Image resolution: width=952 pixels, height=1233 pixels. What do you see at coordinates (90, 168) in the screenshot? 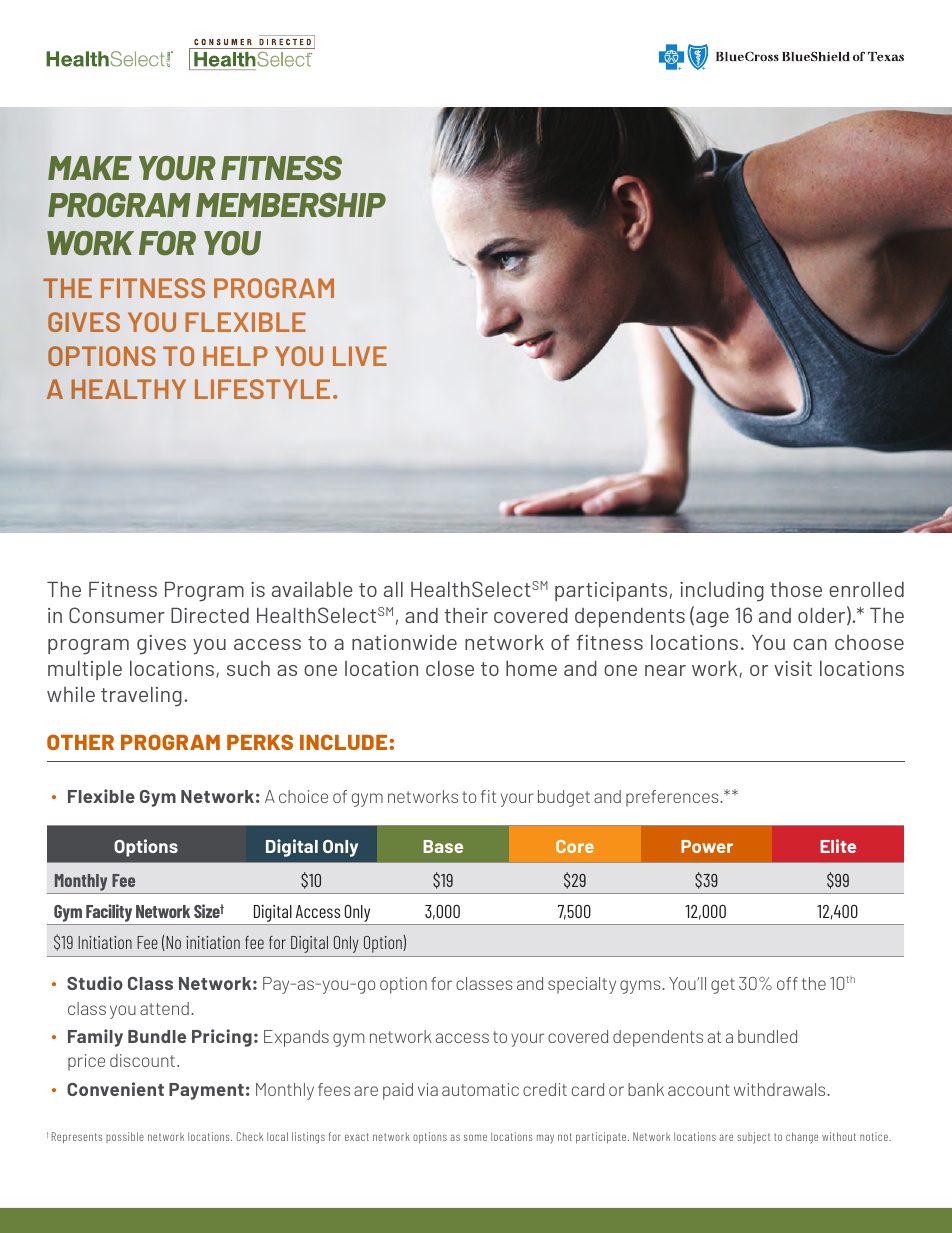
I see `MAKE` at bounding box center [90, 168].
